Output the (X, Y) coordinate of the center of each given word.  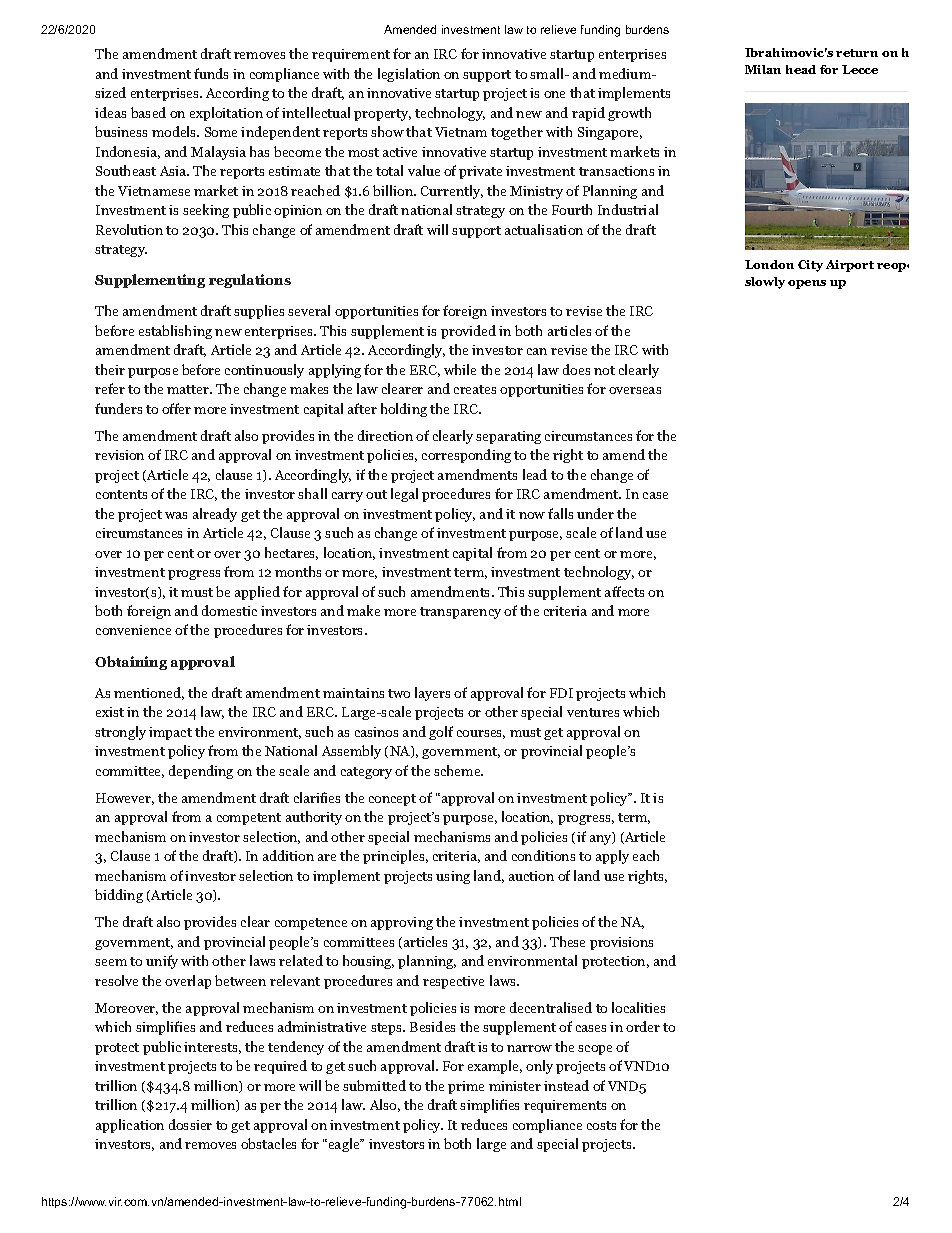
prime (466, 1087)
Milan (763, 69)
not (604, 370)
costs (601, 1125)
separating (508, 437)
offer (176, 408)
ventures (593, 712)
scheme (458, 770)
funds (211, 73)
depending (201, 772)
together (517, 133)
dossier (190, 1124)
